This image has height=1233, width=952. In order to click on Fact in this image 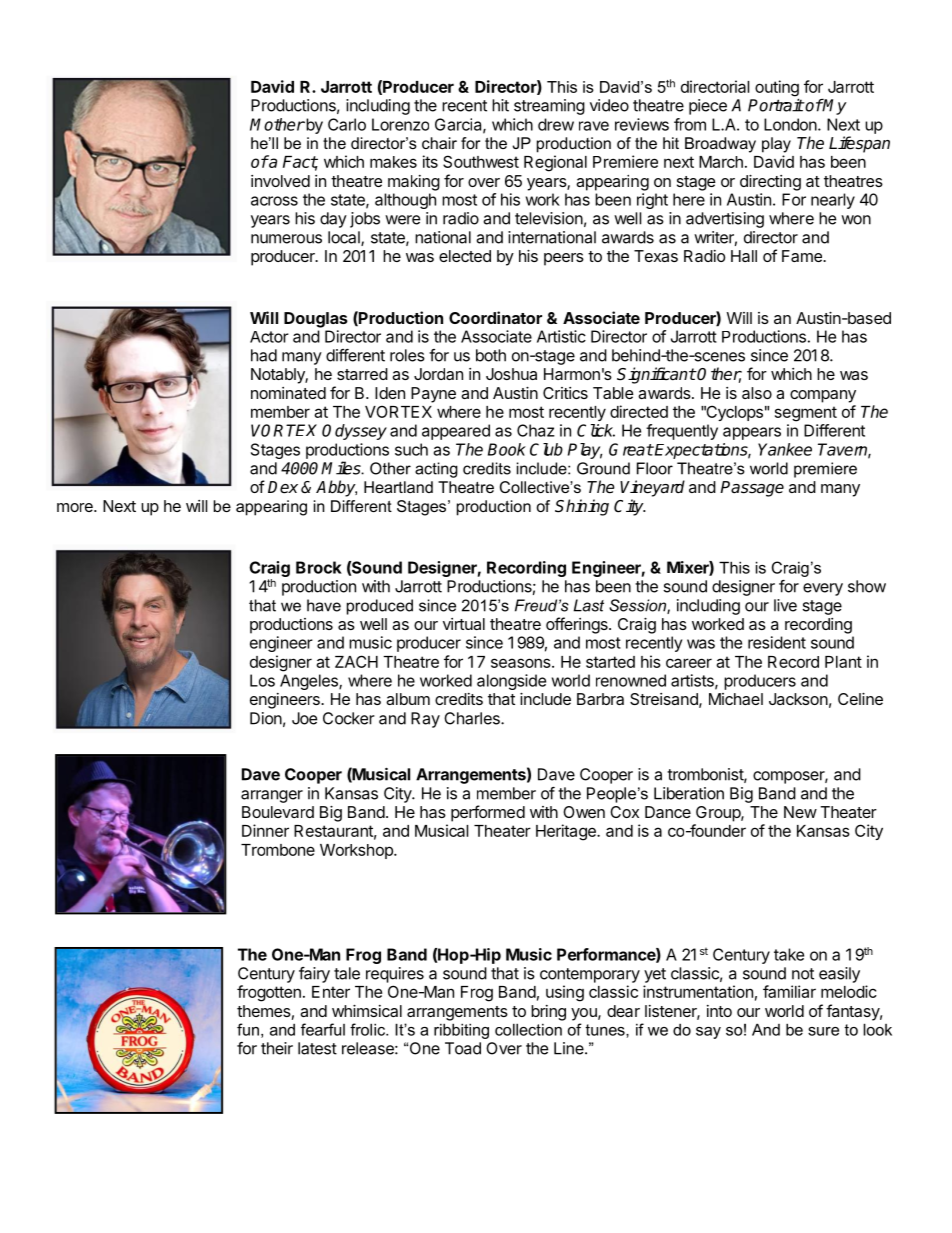, I will do `click(300, 163)`.
